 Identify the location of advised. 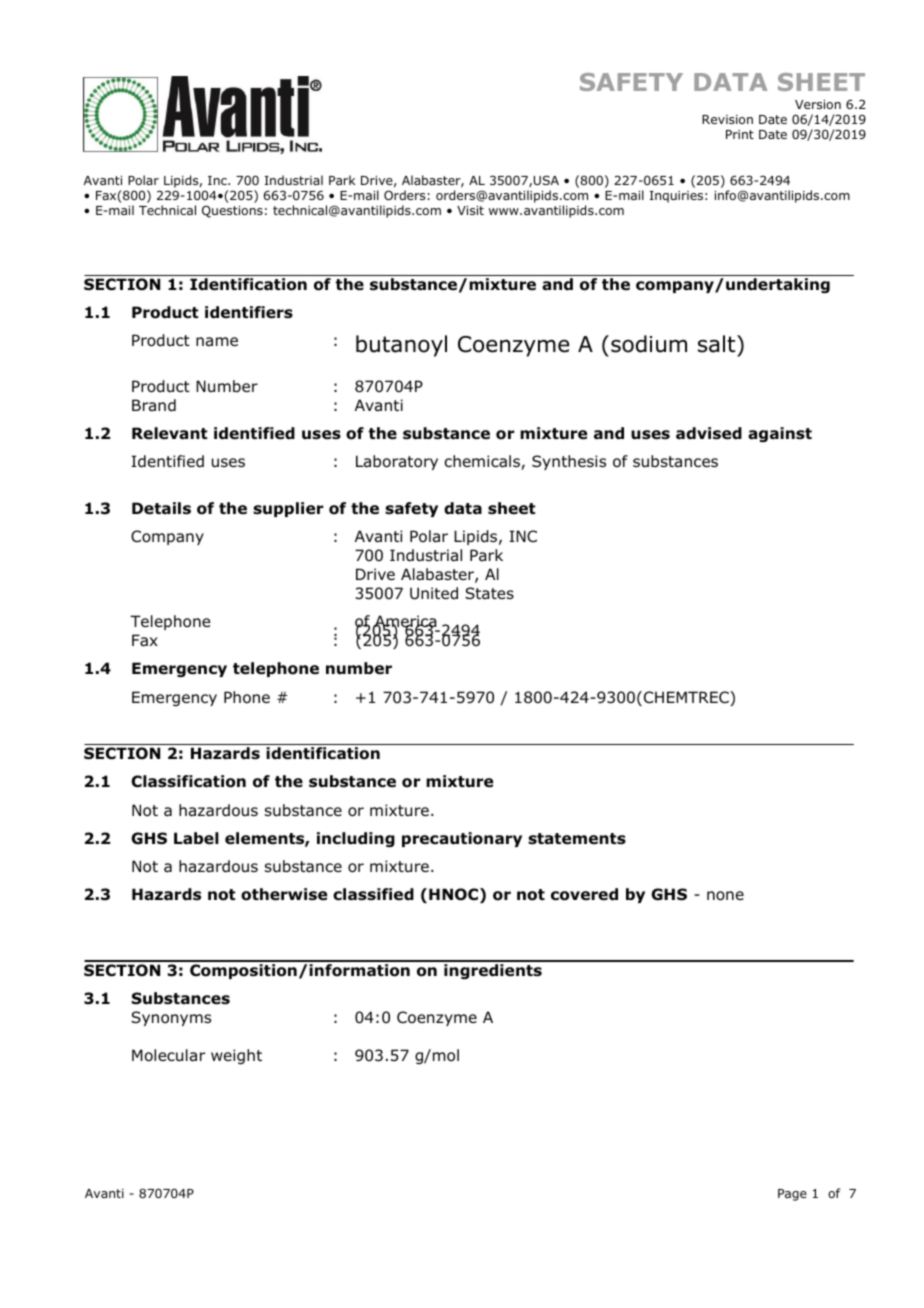
(709, 433).
